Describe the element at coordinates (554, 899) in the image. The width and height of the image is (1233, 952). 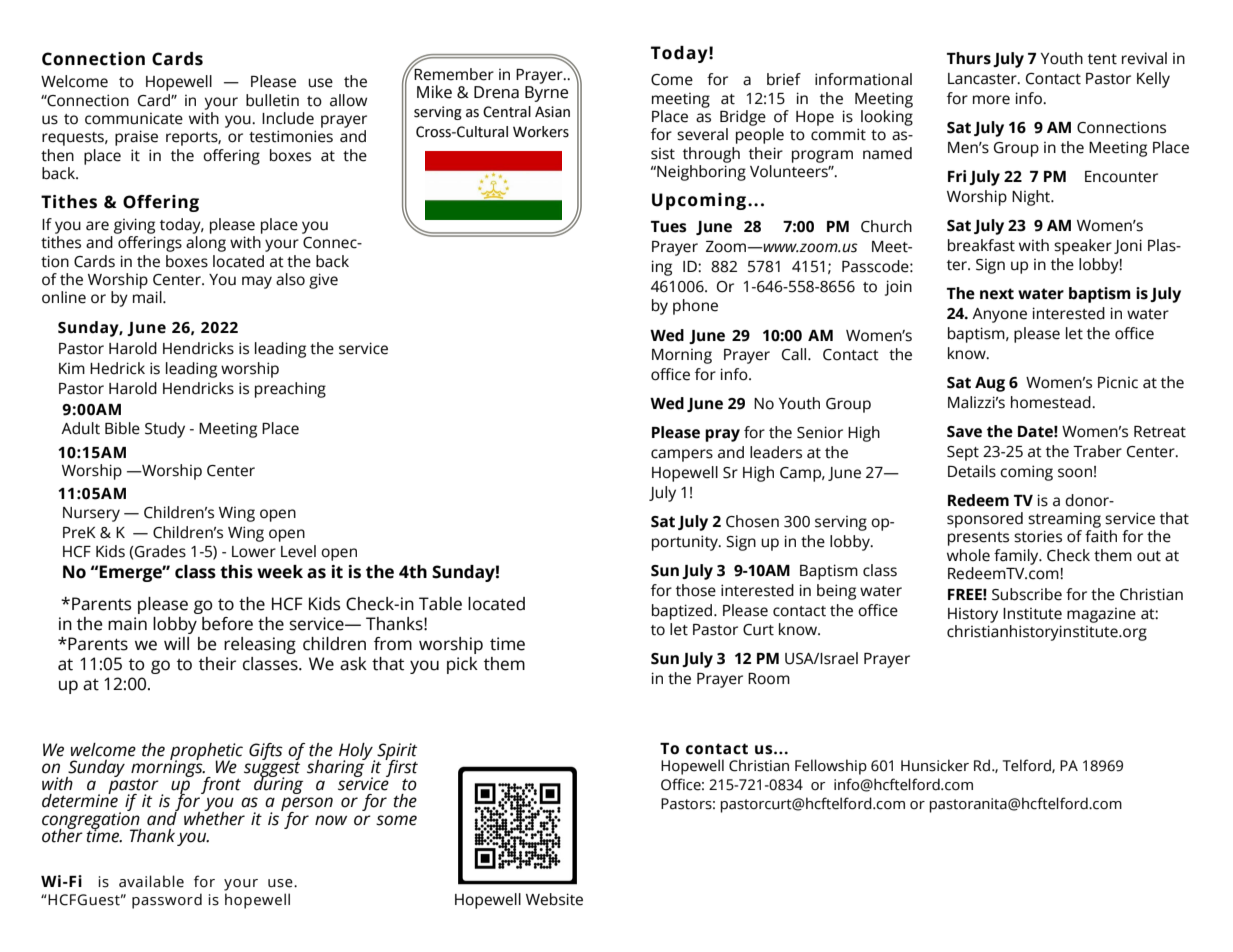
I see `Website` at that location.
